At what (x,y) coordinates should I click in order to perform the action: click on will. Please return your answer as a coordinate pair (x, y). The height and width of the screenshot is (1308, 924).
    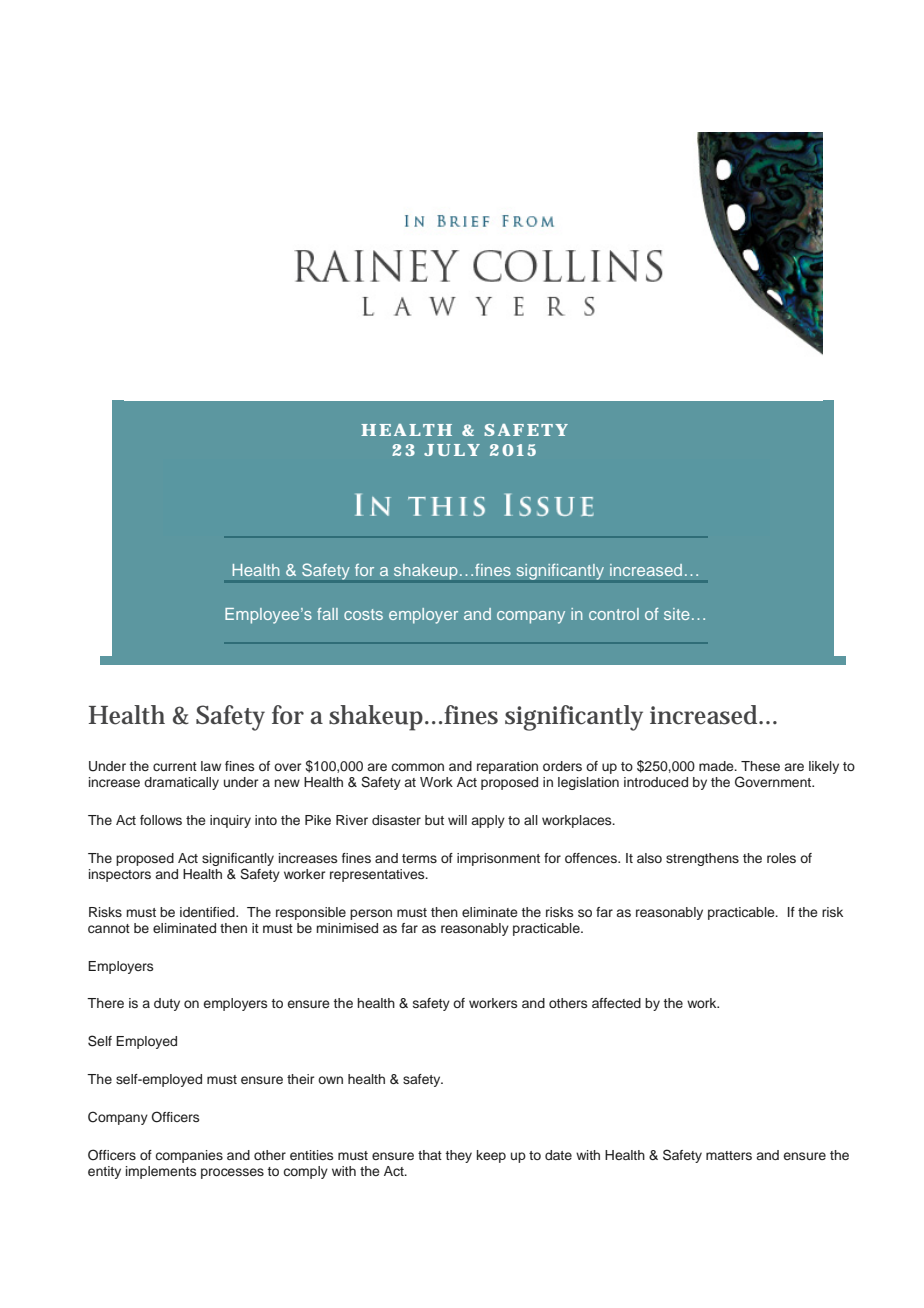
    Looking at the image, I should click on (457, 820).
